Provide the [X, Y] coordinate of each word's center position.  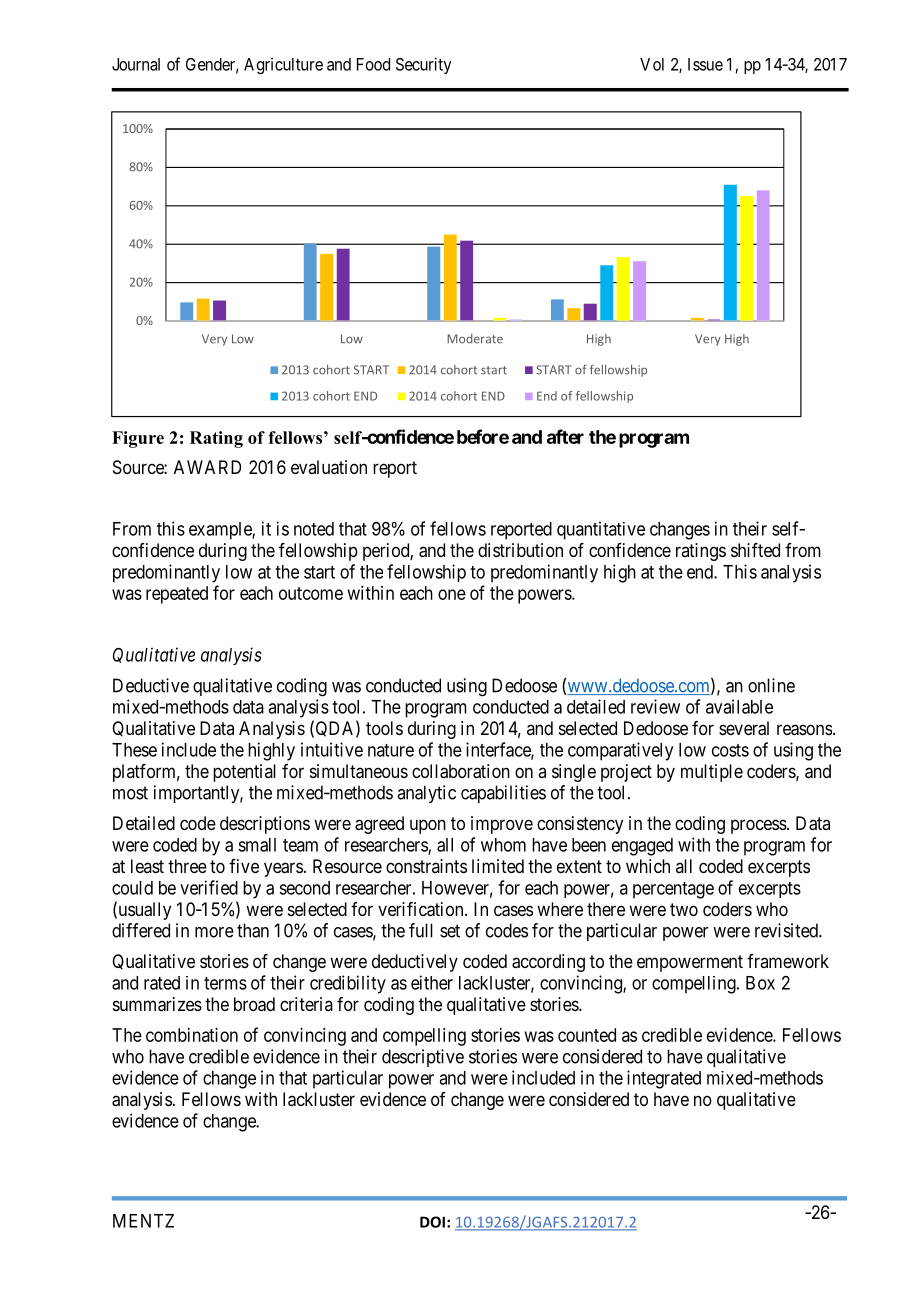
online [771, 685]
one [452, 594]
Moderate [475, 339]
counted [587, 1035]
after [565, 436]
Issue [705, 64]
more [214, 932]
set [450, 931]
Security [424, 65]
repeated [177, 595]
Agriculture [283, 65]
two [684, 909]
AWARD [207, 467]
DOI [432, 1222]
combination [192, 1035]
